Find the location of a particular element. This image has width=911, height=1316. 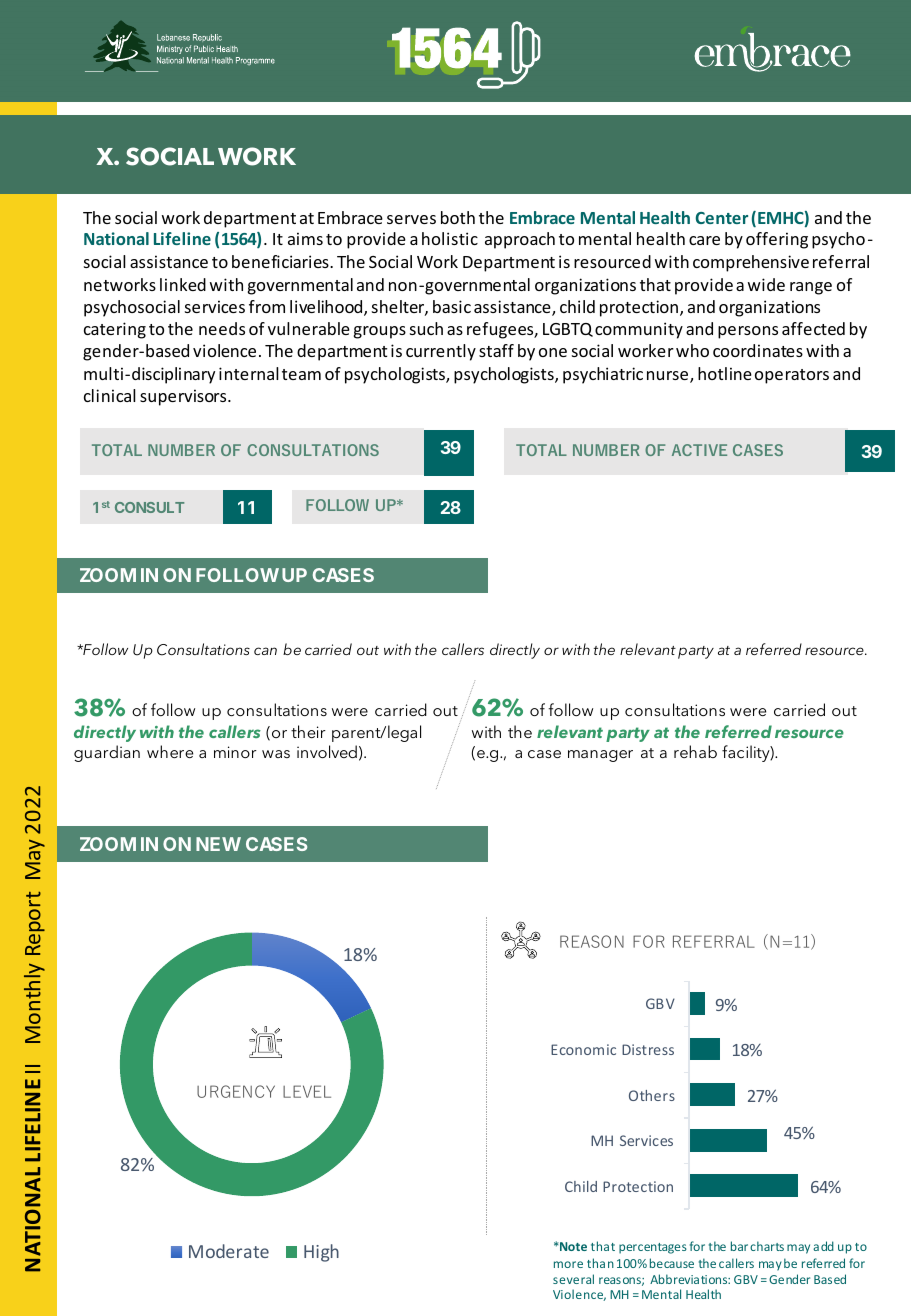

where is located at coordinates (170, 751).
